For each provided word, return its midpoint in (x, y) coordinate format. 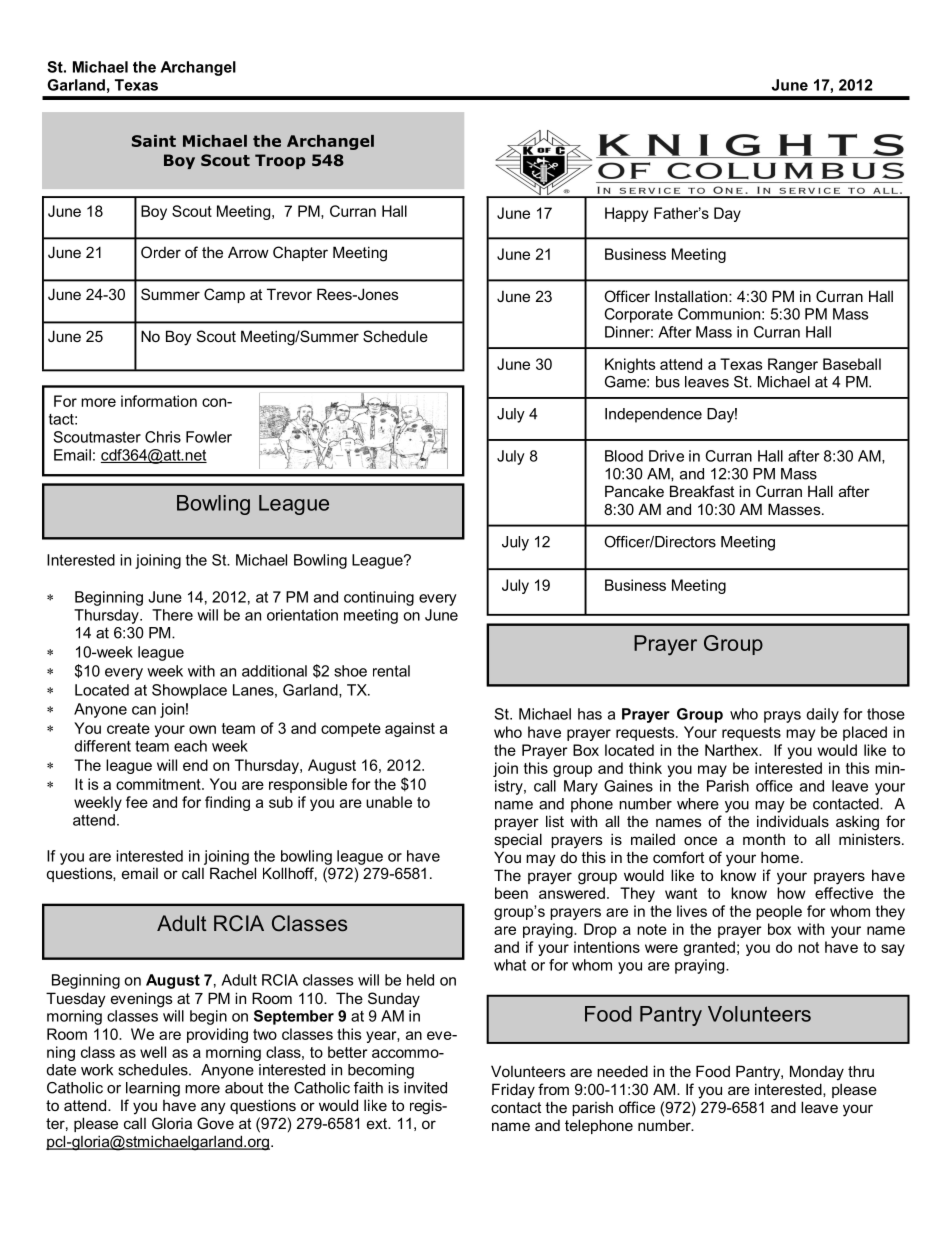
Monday (817, 1073)
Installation (692, 296)
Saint (154, 141)
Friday (513, 1091)
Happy (626, 214)
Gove (215, 1123)
